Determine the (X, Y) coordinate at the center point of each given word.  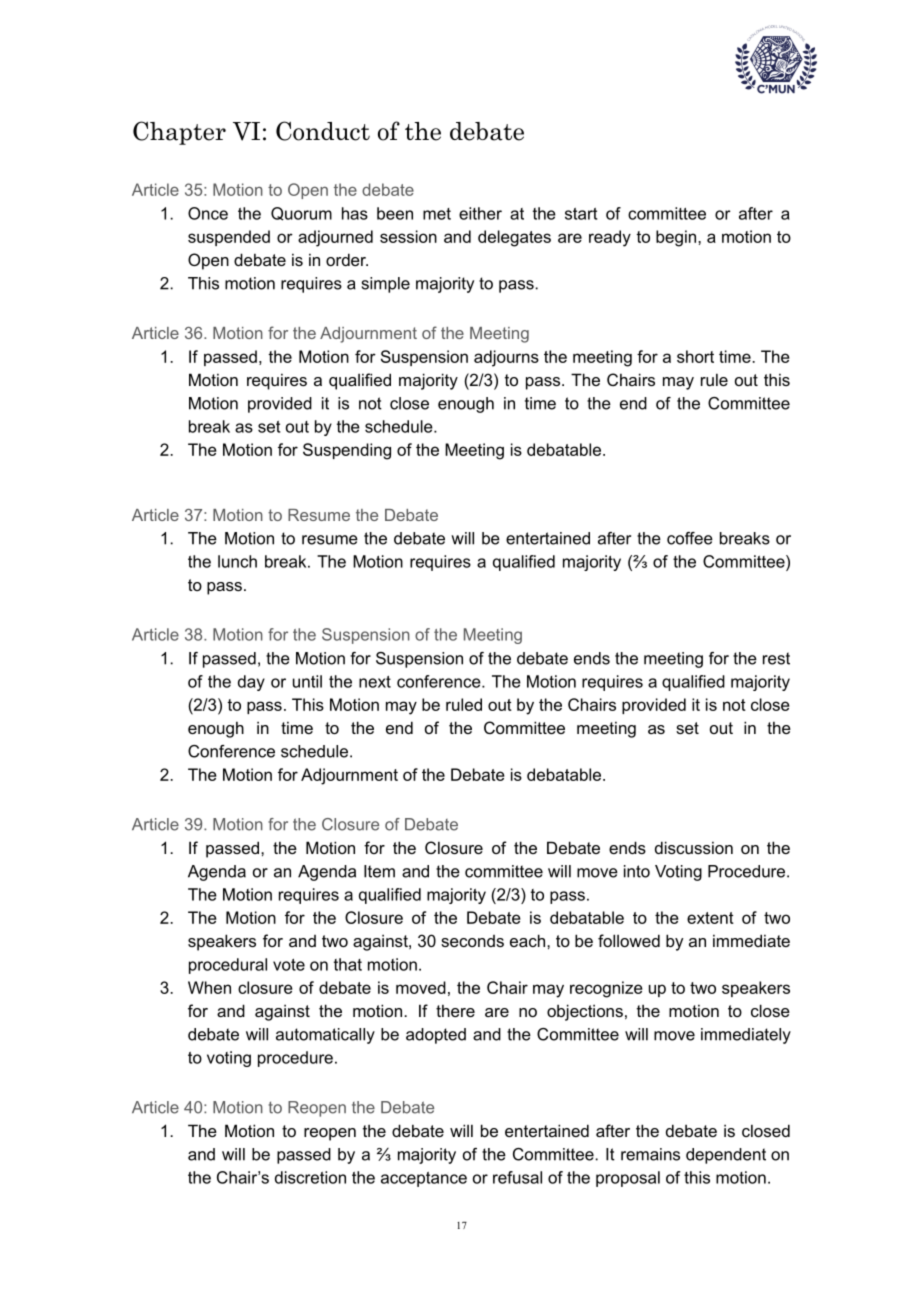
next (375, 682)
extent (710, 918)
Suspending (347, 451)
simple (386, 285)
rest (776, 658)
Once (208, 213)
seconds (472, 941)
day (251, 683)
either (480, 213)
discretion (310, 1177)
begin (677, 238)
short (695, 356)
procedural (228, 966)
